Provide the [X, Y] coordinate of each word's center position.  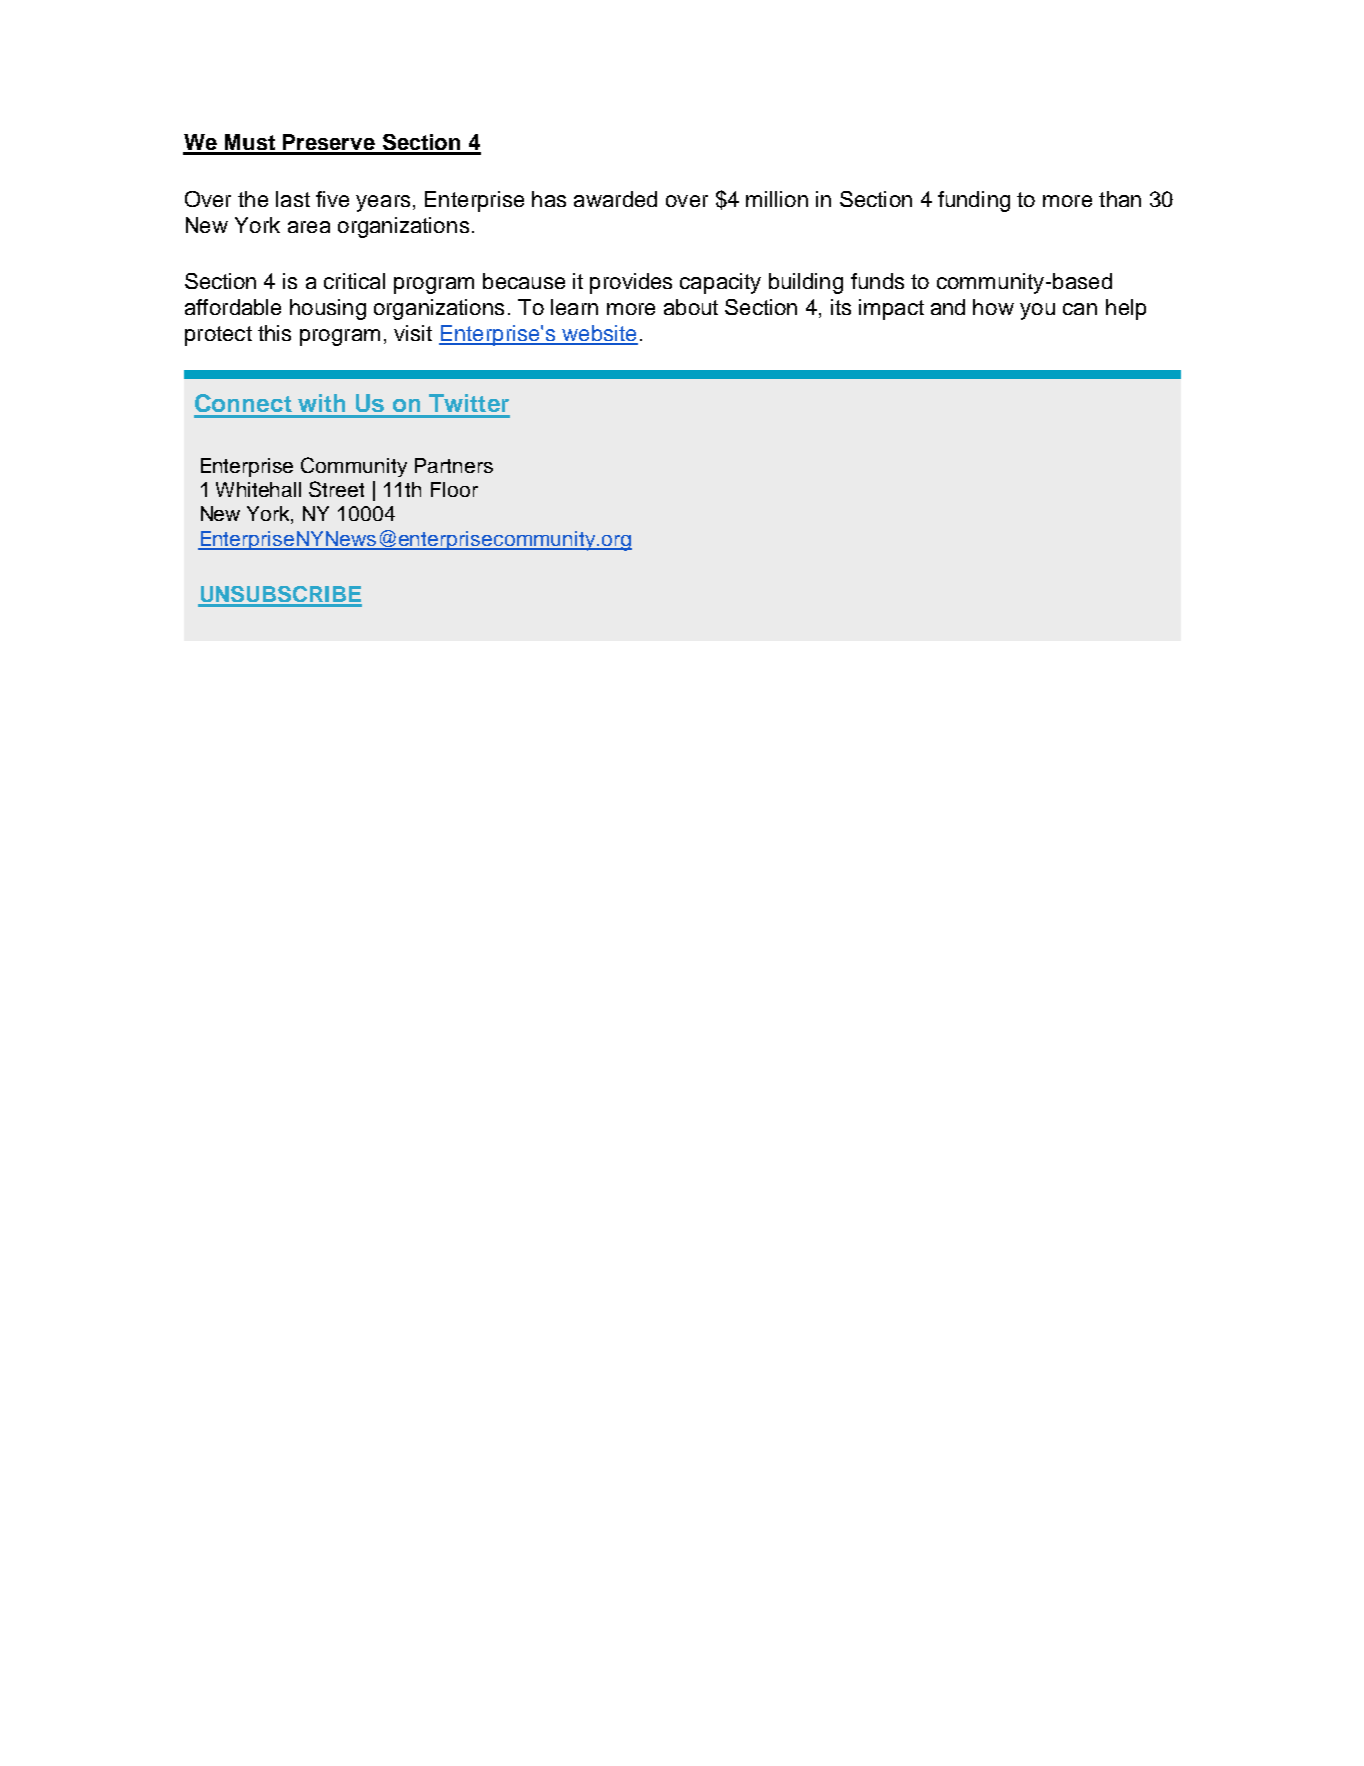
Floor [454, 489]
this [274, 333]
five [332, 199]
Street [336, 489]
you [1037, 311]
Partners [454, 465]
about [691, 307]
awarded [615, 199]
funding [974, 201]
